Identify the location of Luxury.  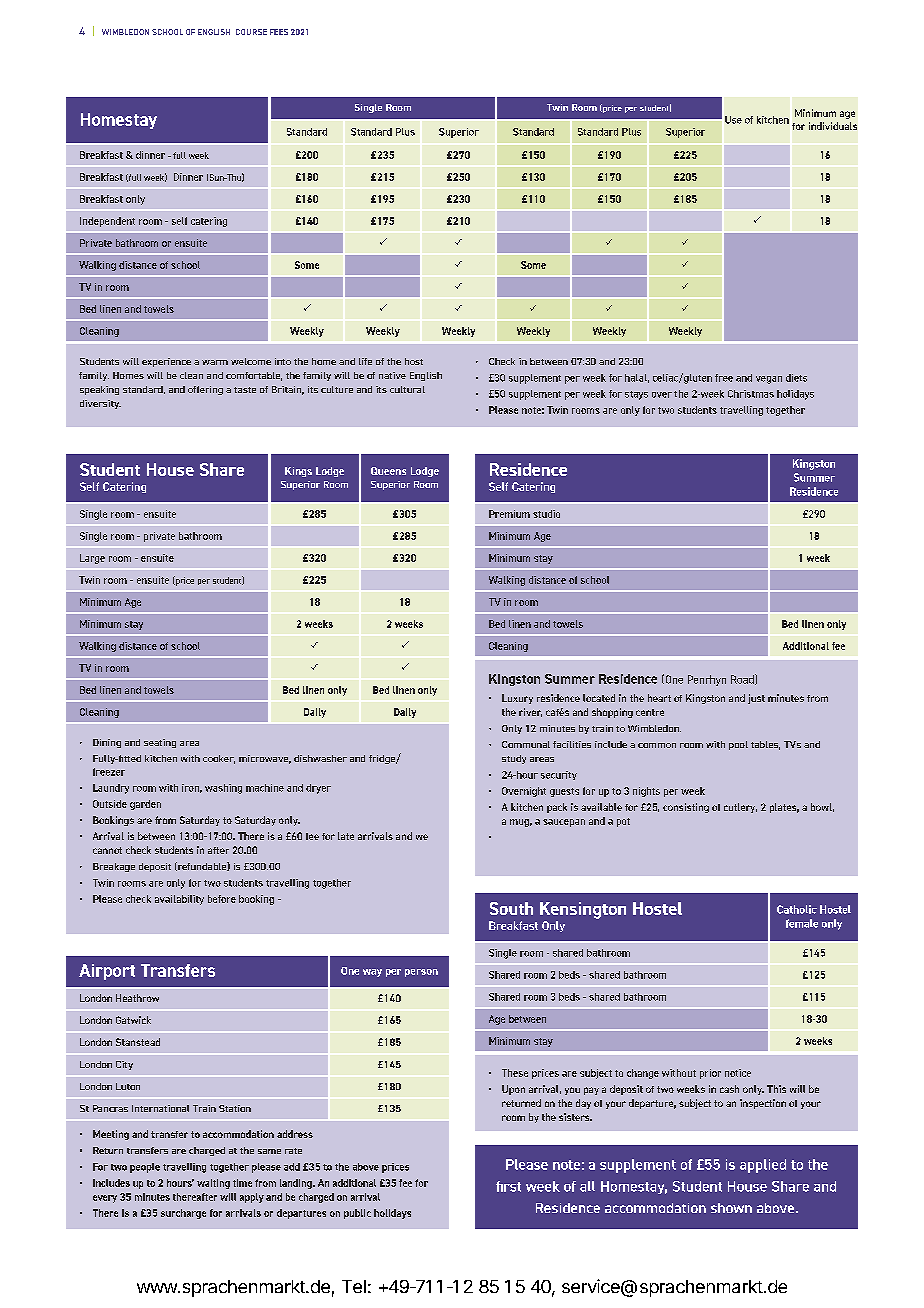
(517, 699).
